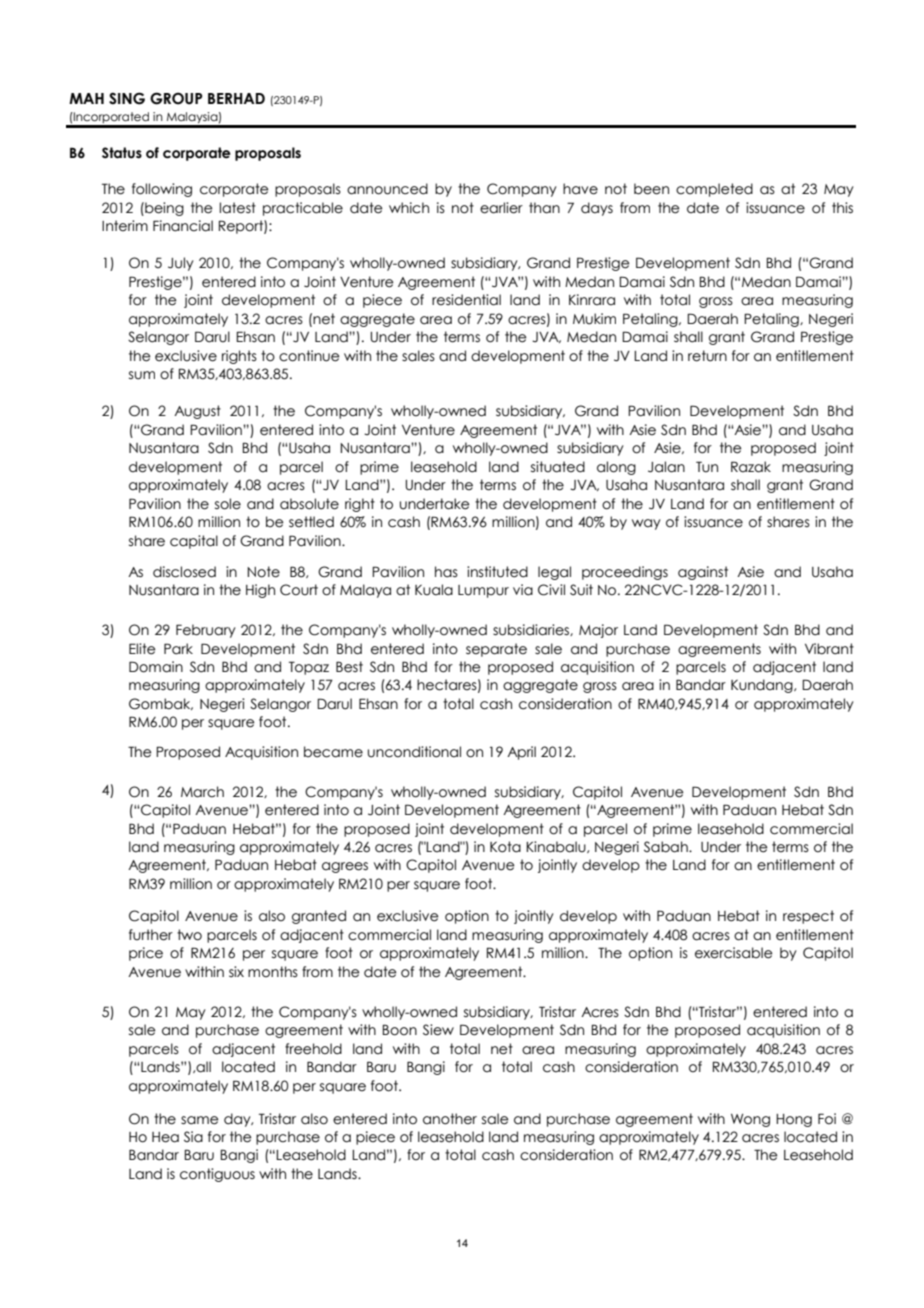 The width and height of the document is (924, 1308). I want to click on Kota, so click(505, 847).
